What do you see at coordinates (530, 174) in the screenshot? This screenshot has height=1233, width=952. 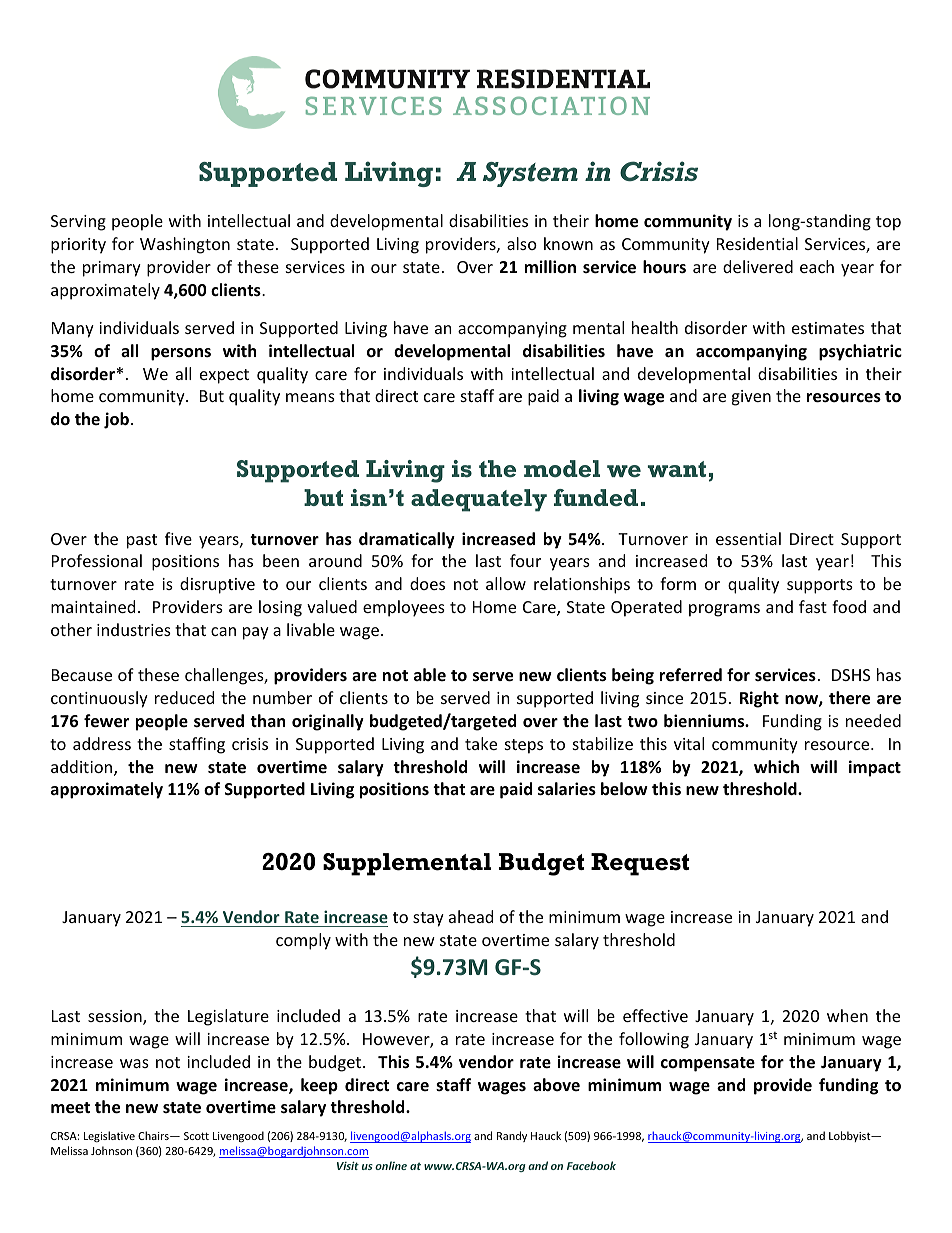 I see `System` at bounding box center [530, 174].
